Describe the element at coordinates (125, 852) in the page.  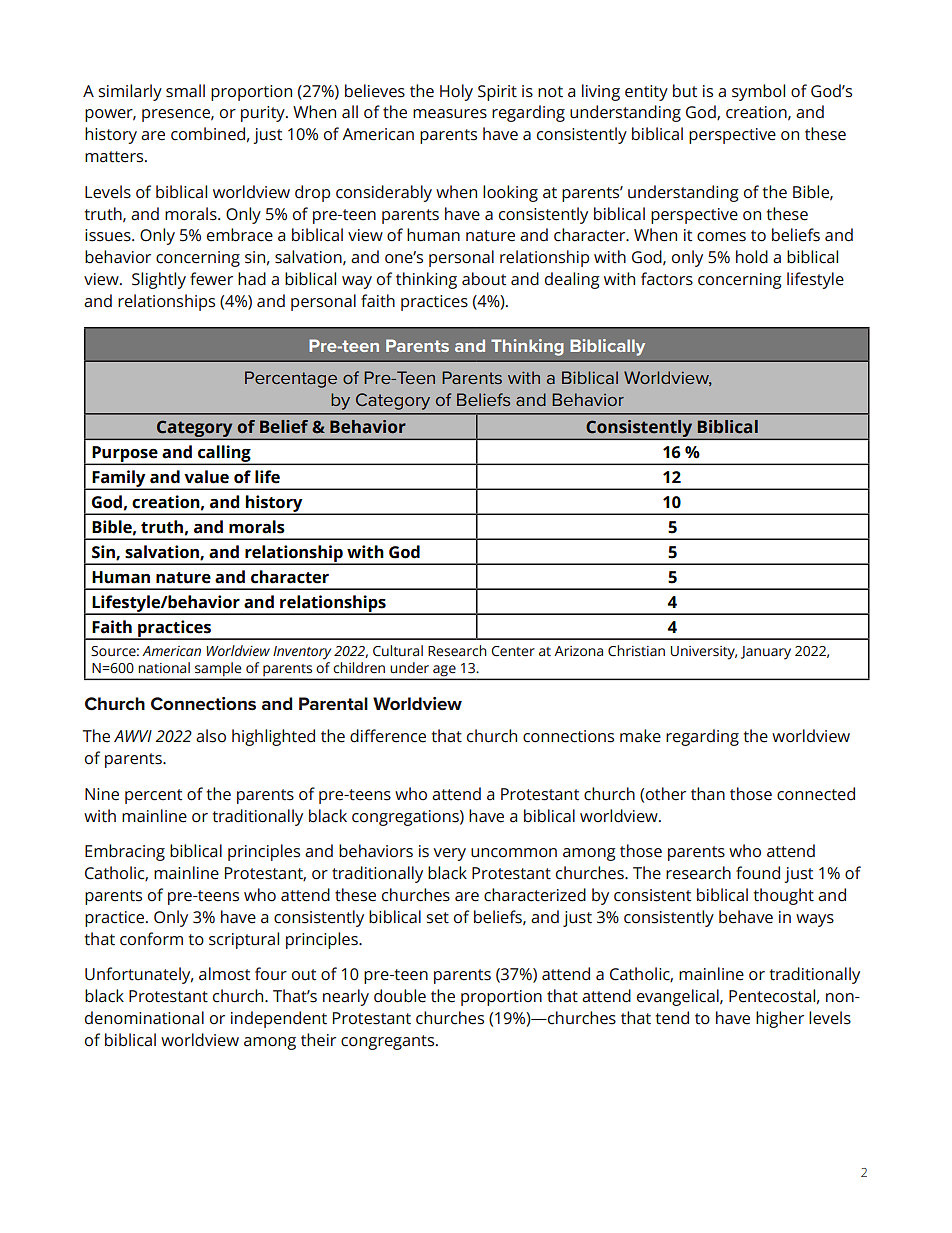
I see `Embracing` at that location.
